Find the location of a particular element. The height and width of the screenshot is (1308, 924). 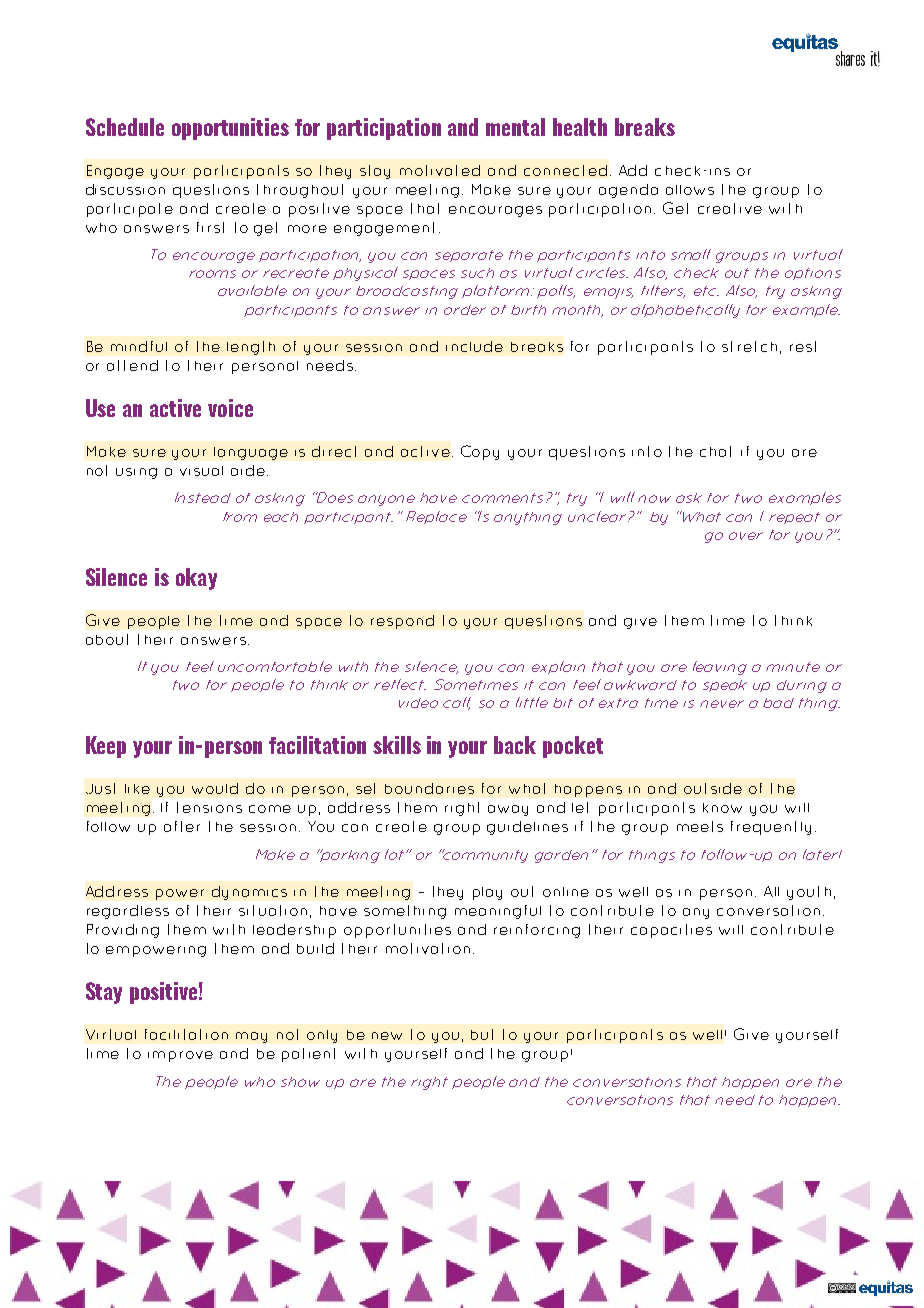

new is located at coordinates (387, 1036).
